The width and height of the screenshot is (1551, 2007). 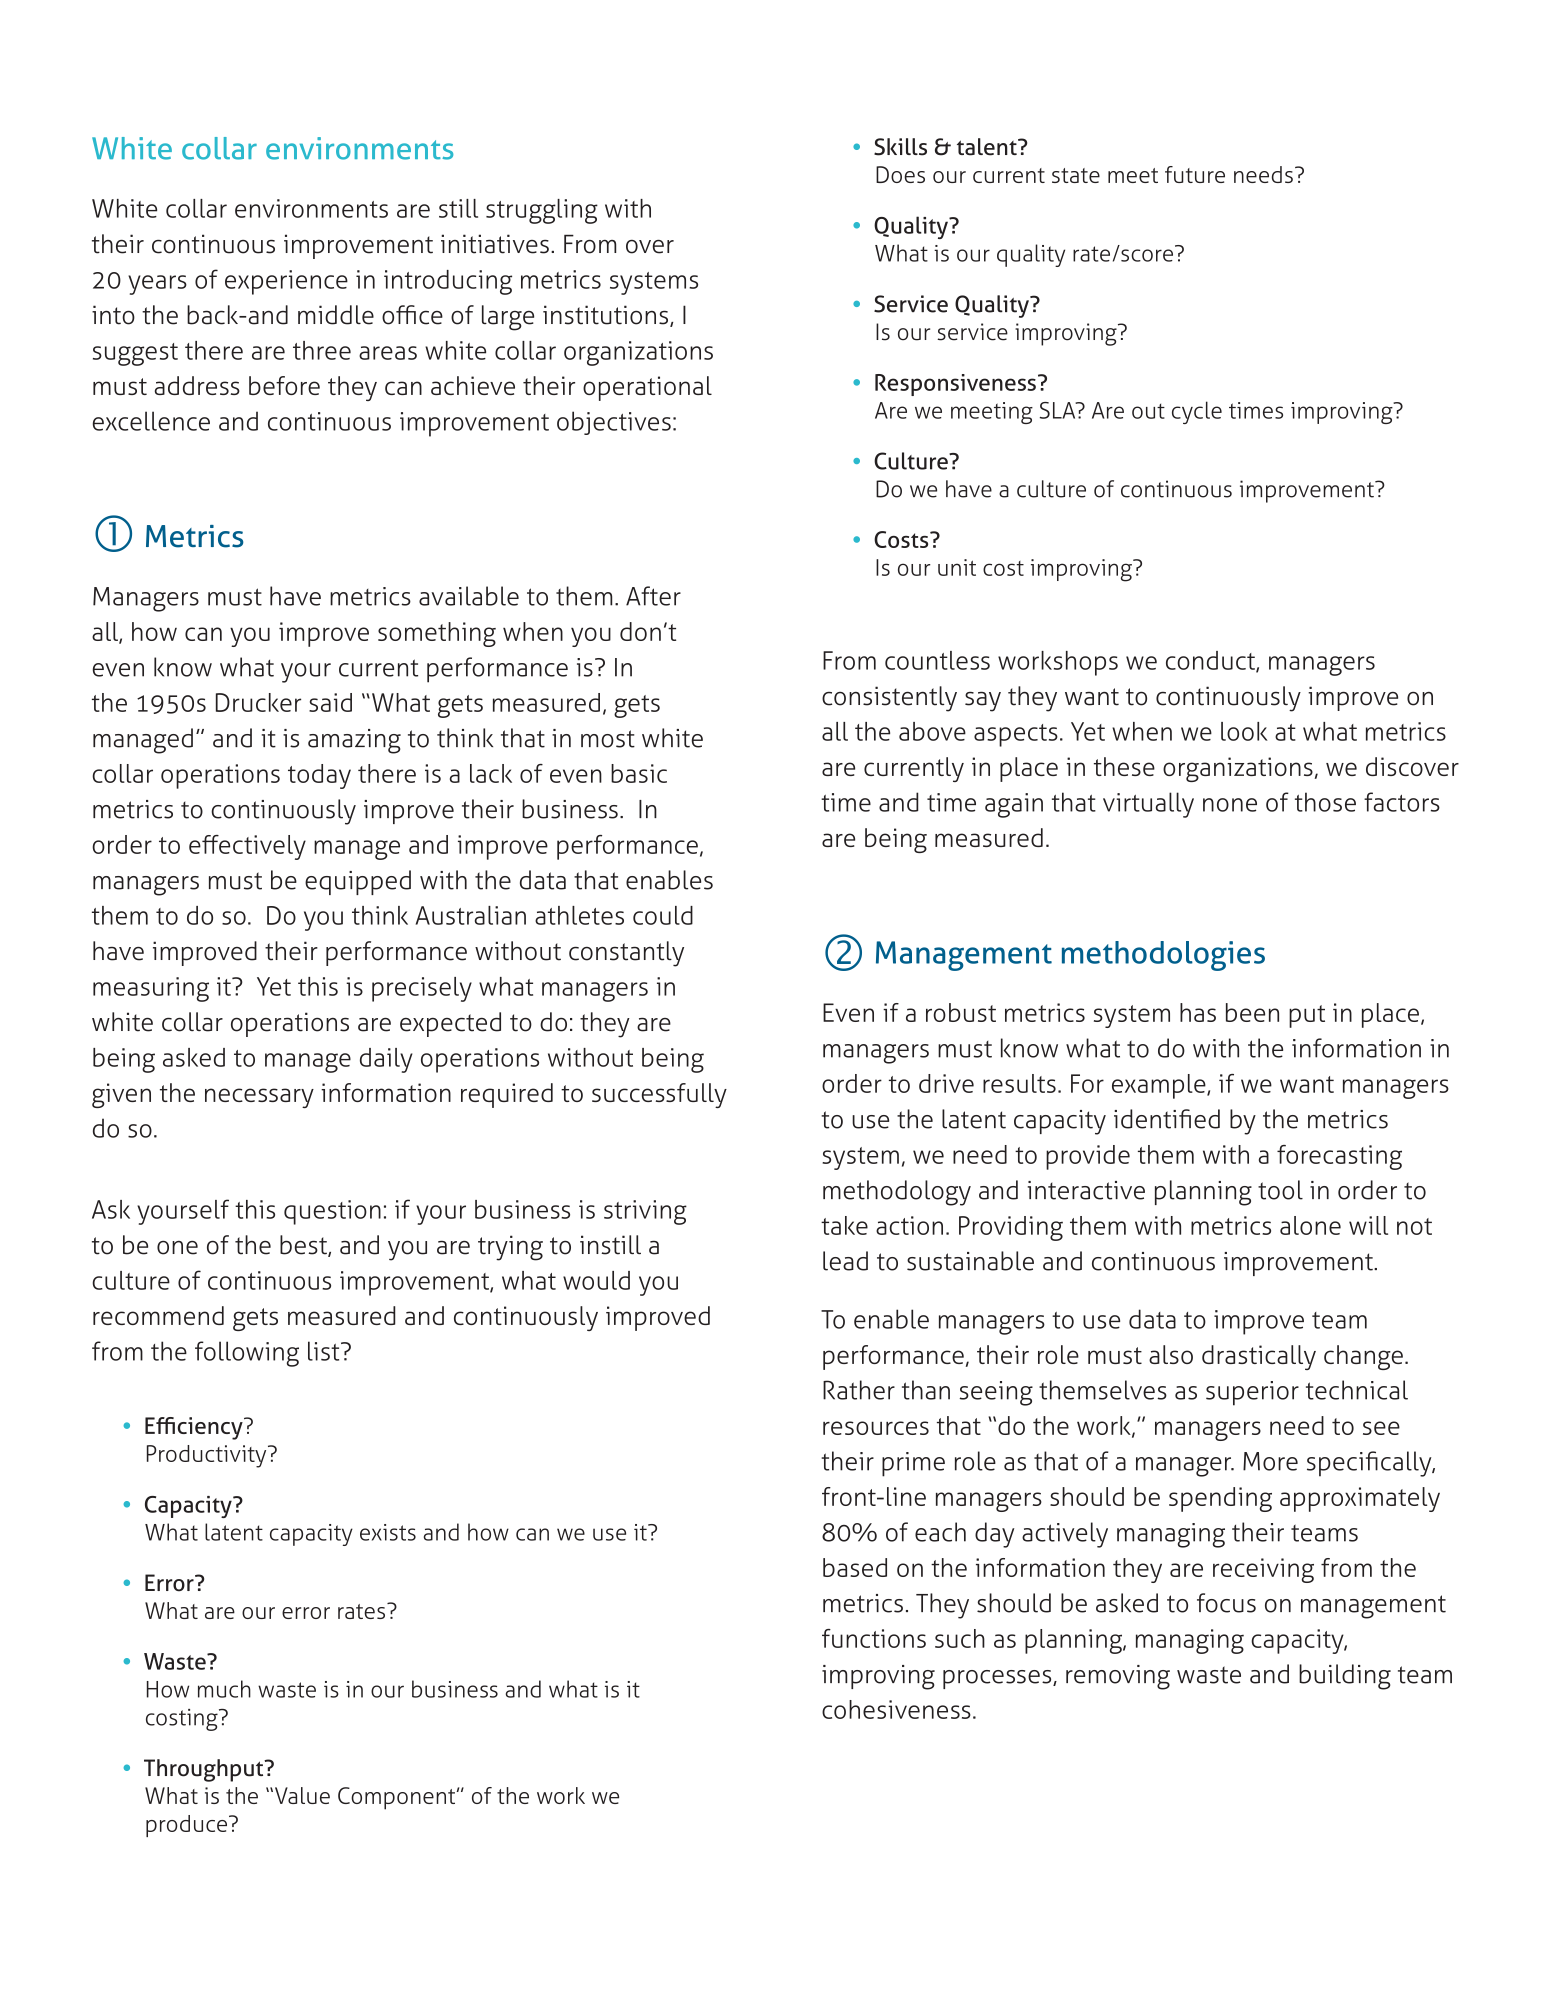 I want to click on cohesiveness, so click(x=896, y=1709).
